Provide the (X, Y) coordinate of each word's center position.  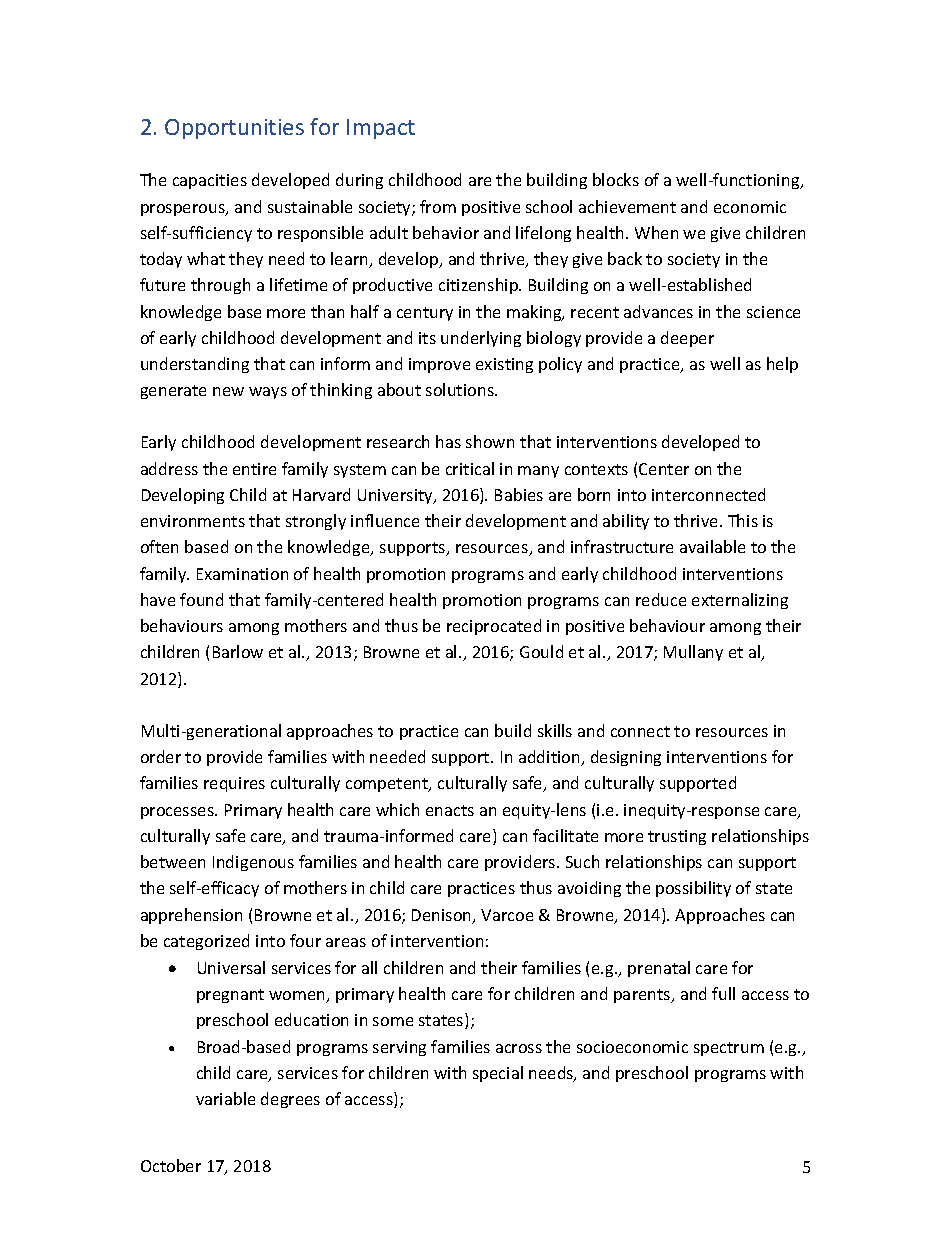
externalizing (740, 601)
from (438, 206)
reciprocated (494, 627)
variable (225, 1098)
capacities (210, 181)
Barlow (238, 651)
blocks (616, 179)
